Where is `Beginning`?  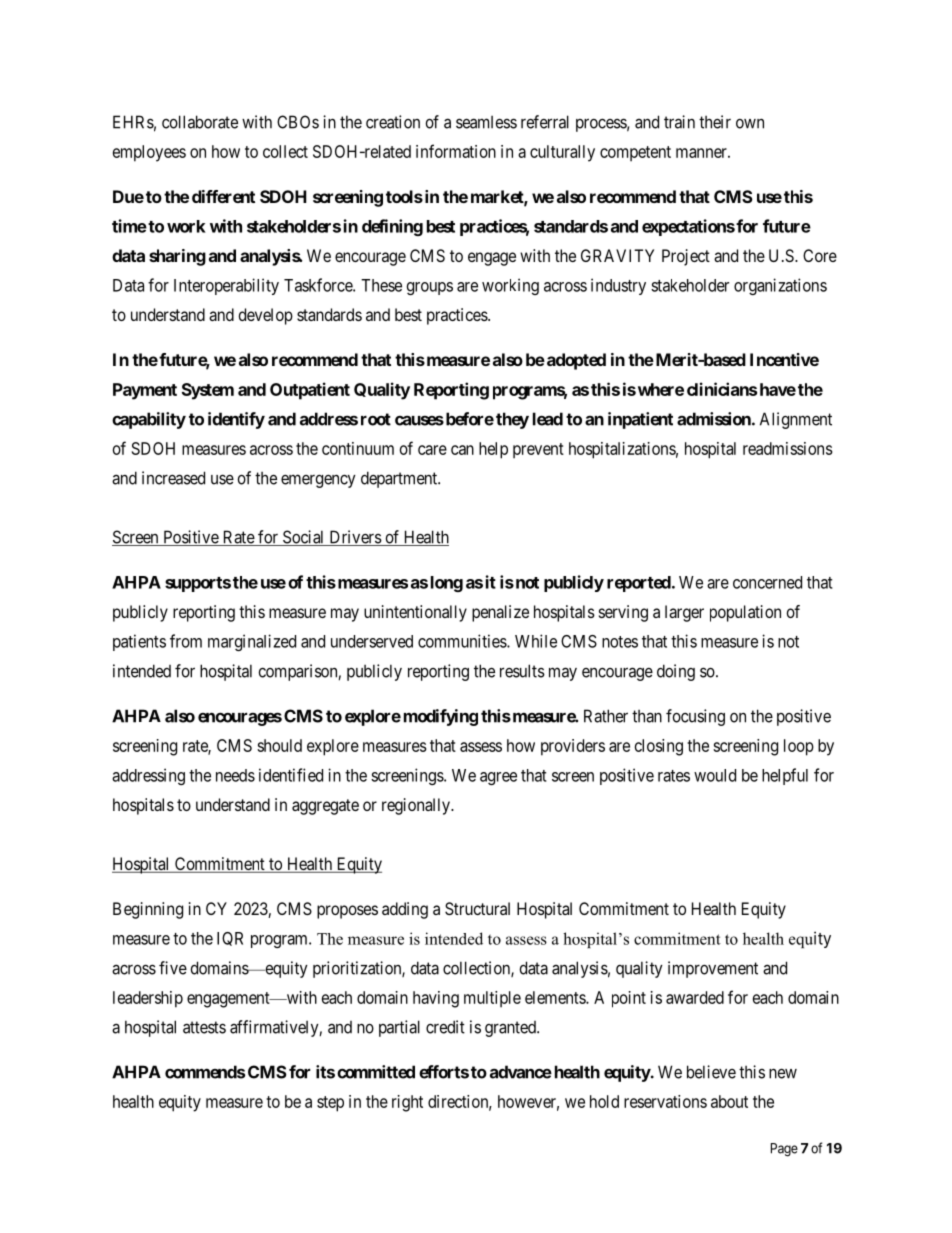
Beginning is located at coordinates (148, 910).
